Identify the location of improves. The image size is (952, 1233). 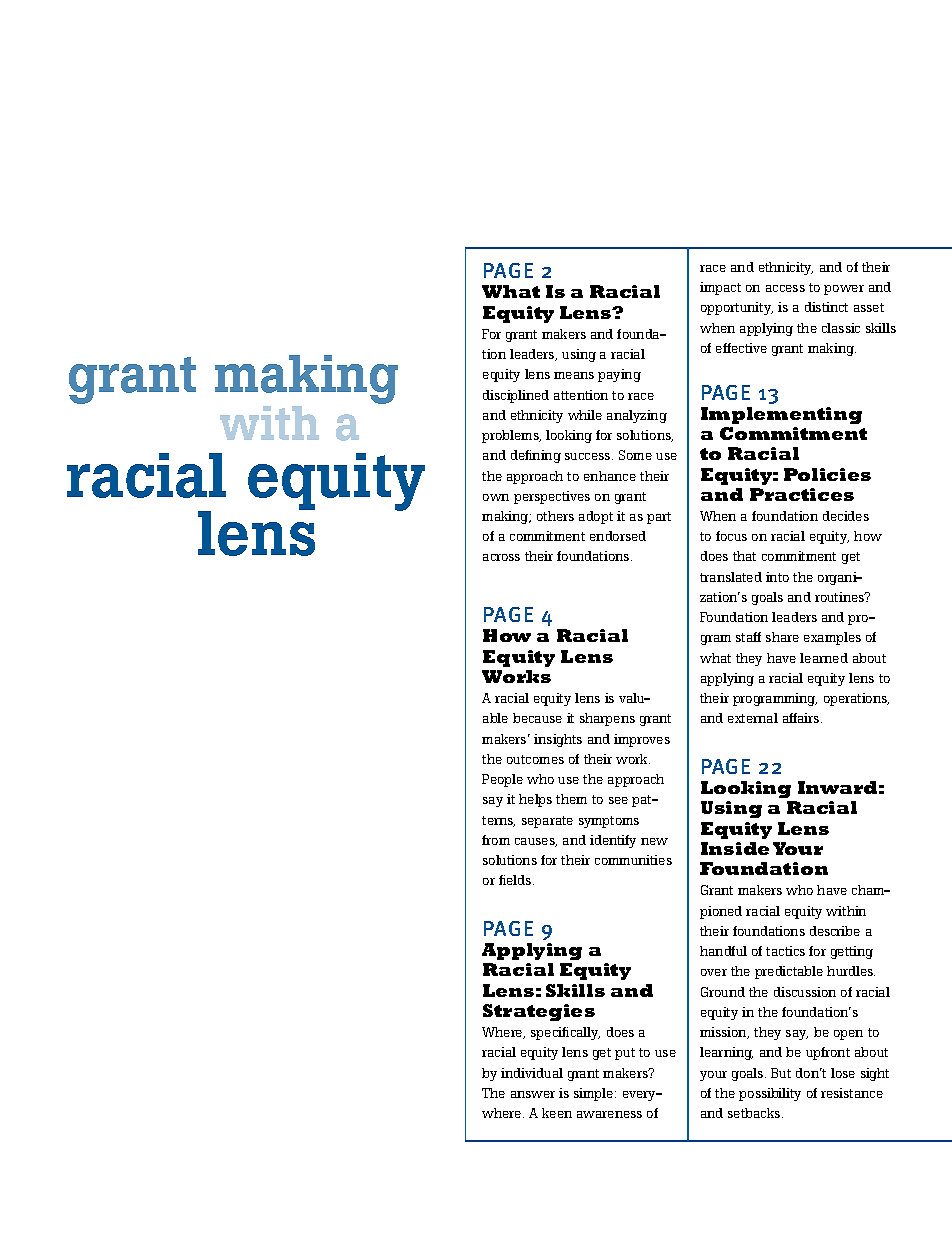
(642, 740).
